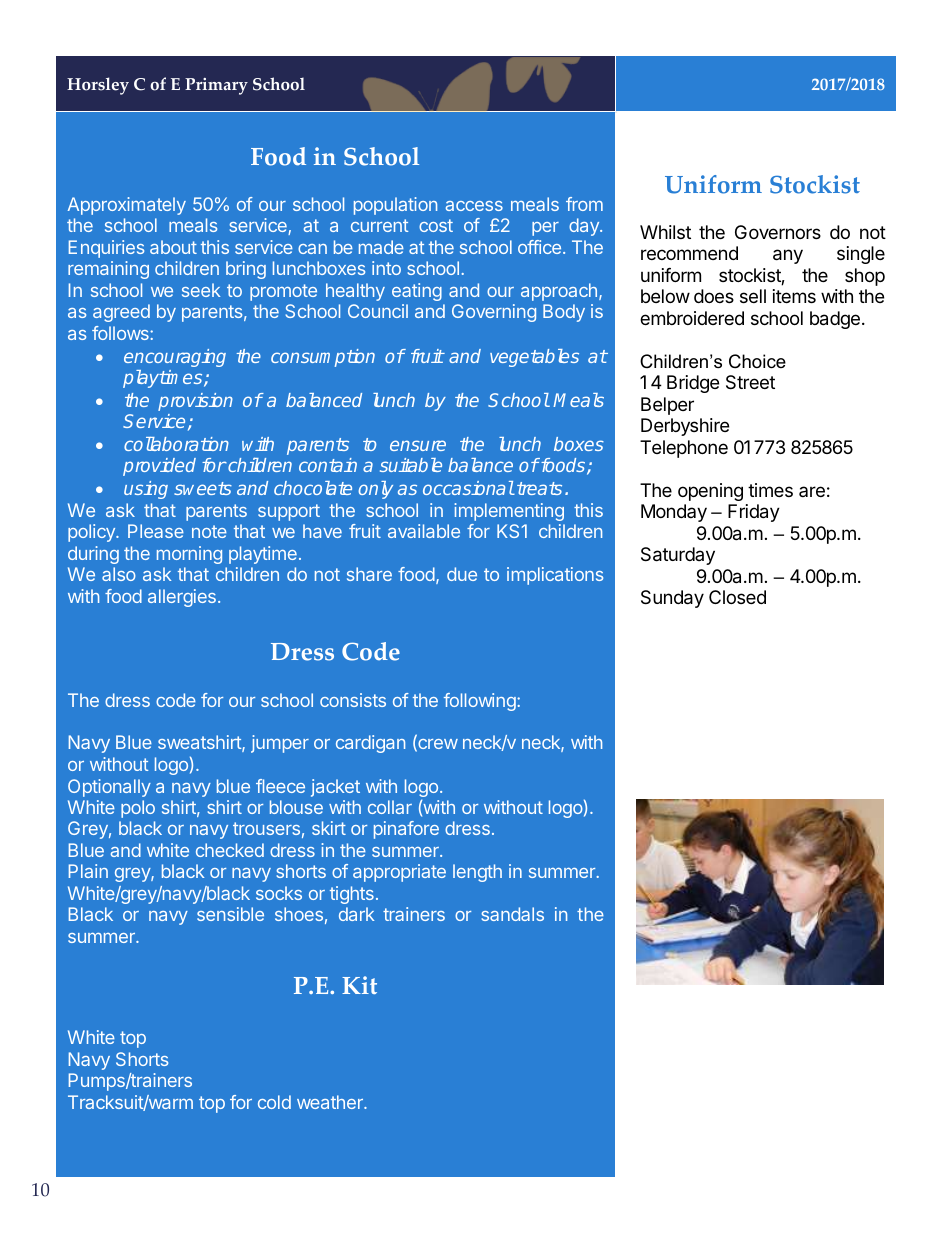 Image resolution: width=952 pixels, height=1233 pixels. What do you see at coordinates (750, 382) in the image?
I see `Street` at bounding box center [750, 382].
